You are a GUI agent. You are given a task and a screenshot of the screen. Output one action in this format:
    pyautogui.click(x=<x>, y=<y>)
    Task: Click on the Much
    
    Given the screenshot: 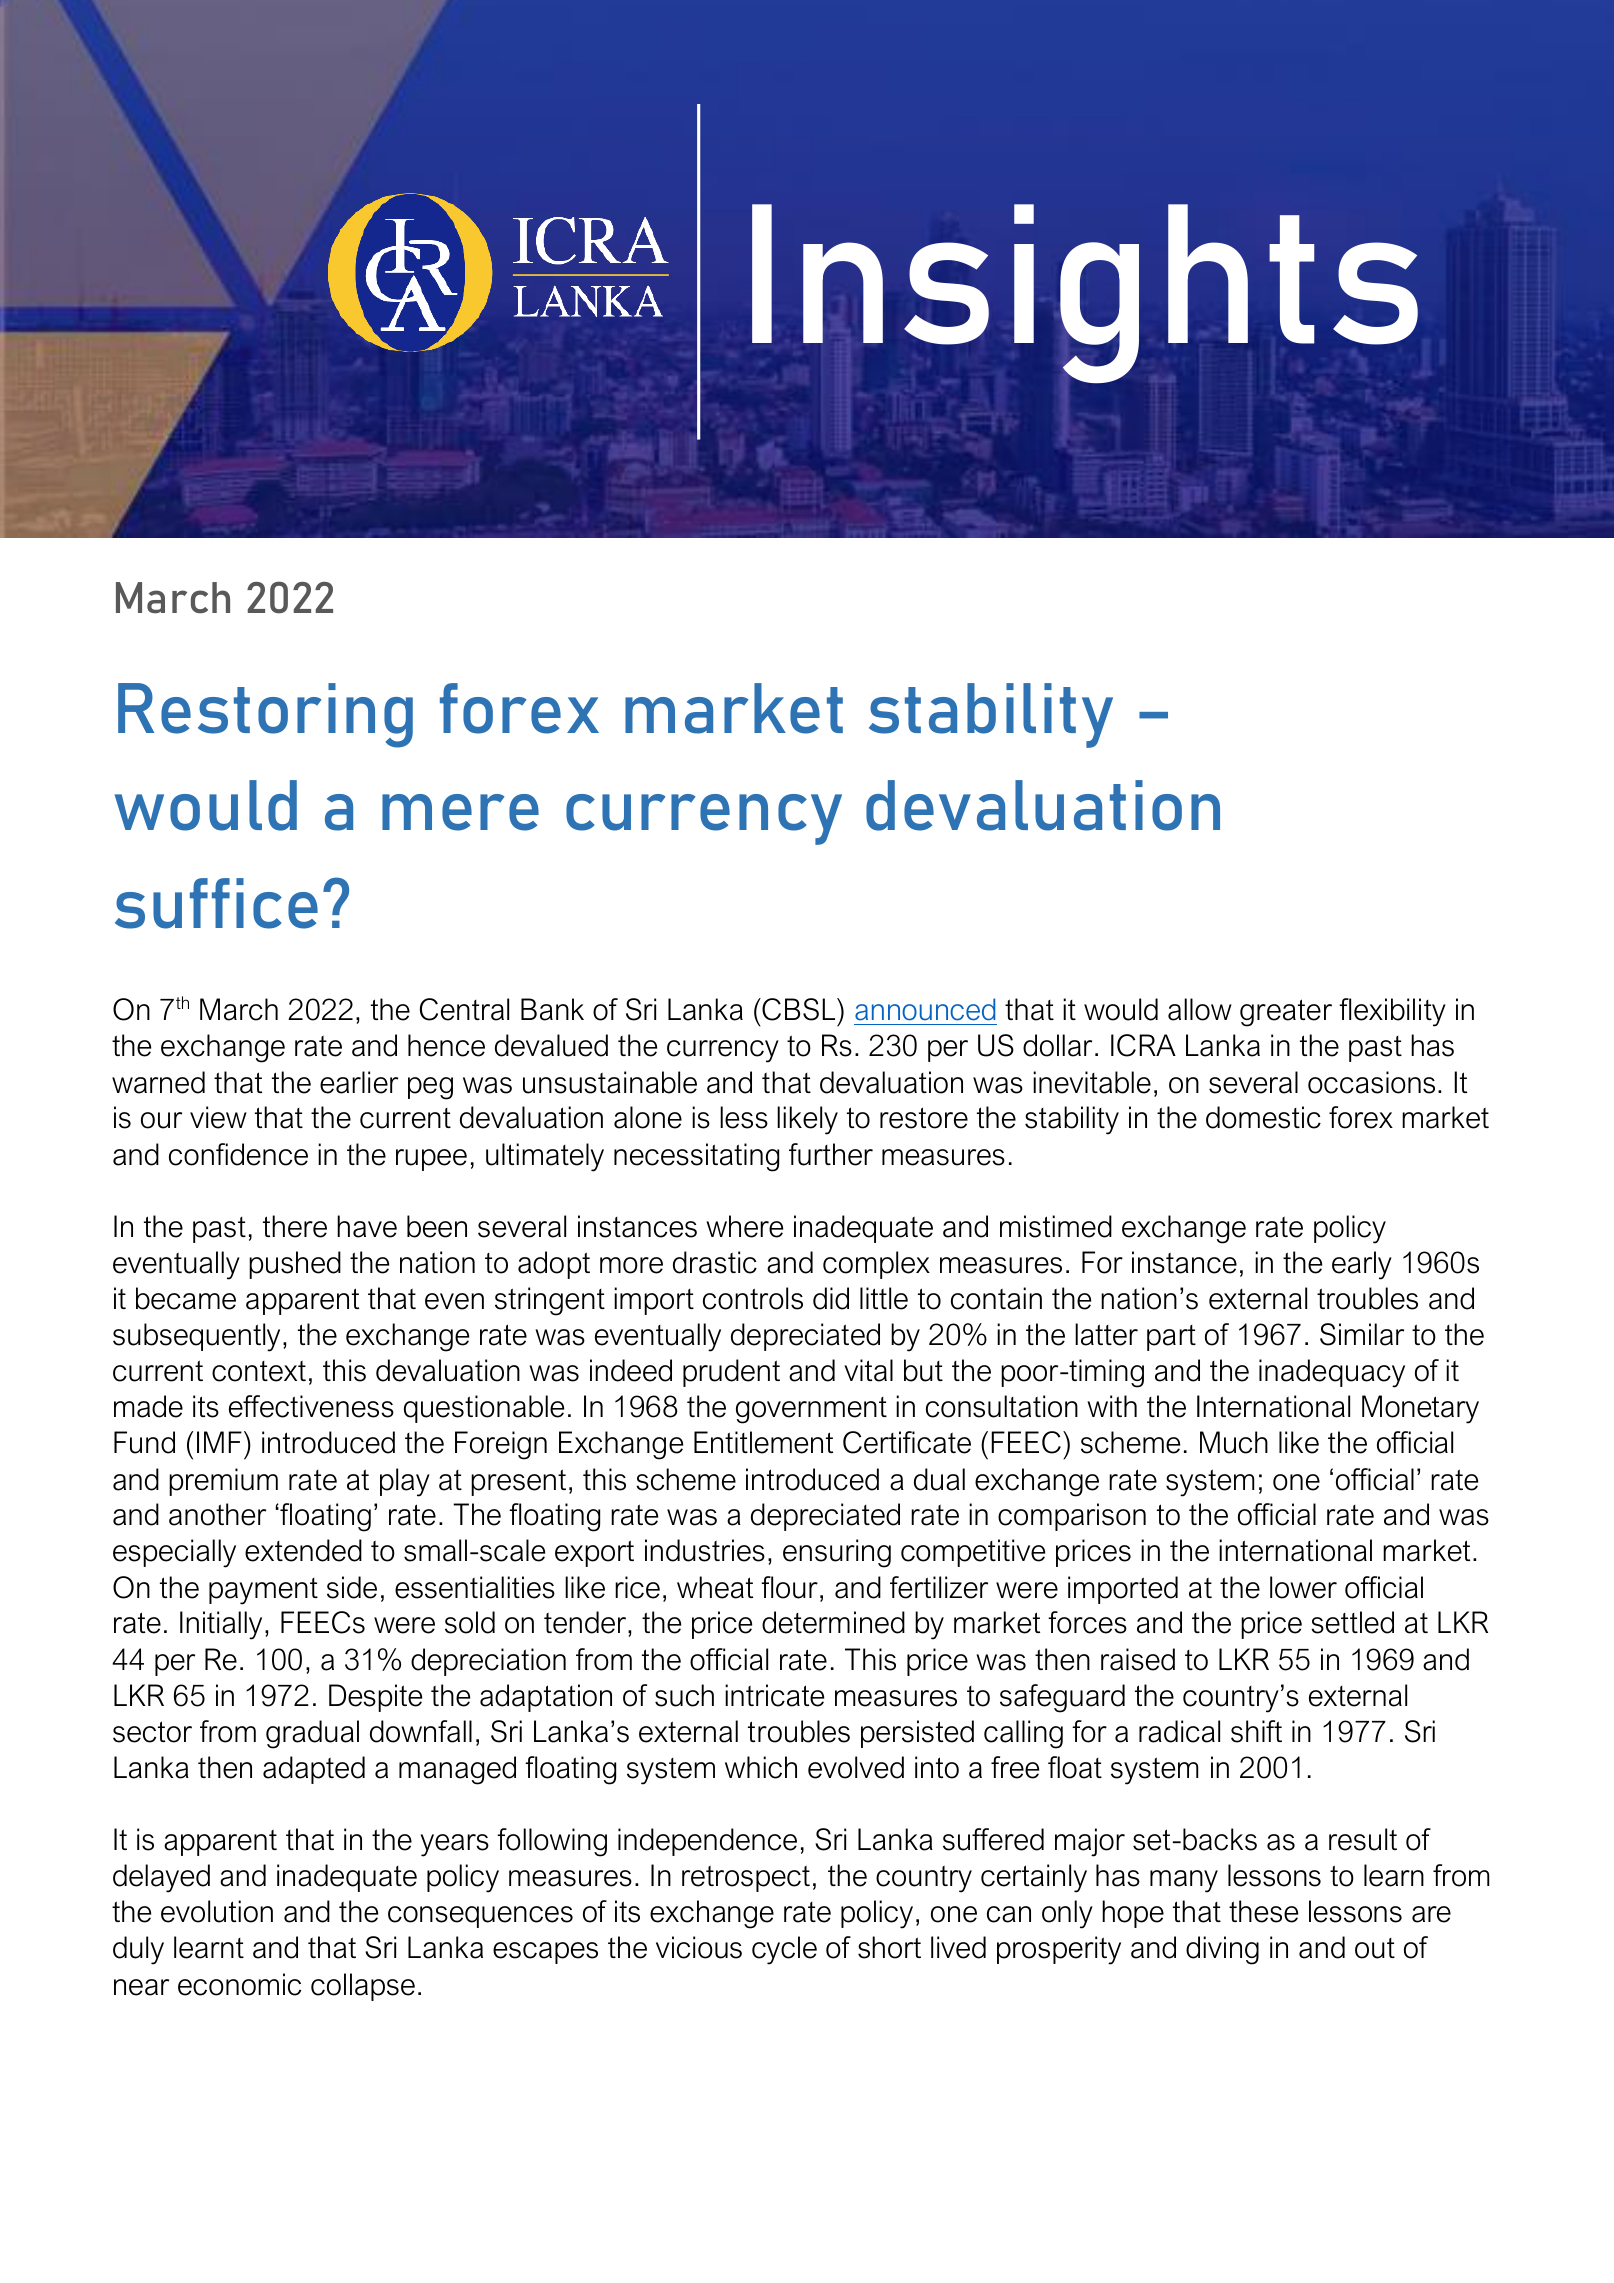 What is the action you would take?
    pyautogui.click(x=1234, y=1442)
